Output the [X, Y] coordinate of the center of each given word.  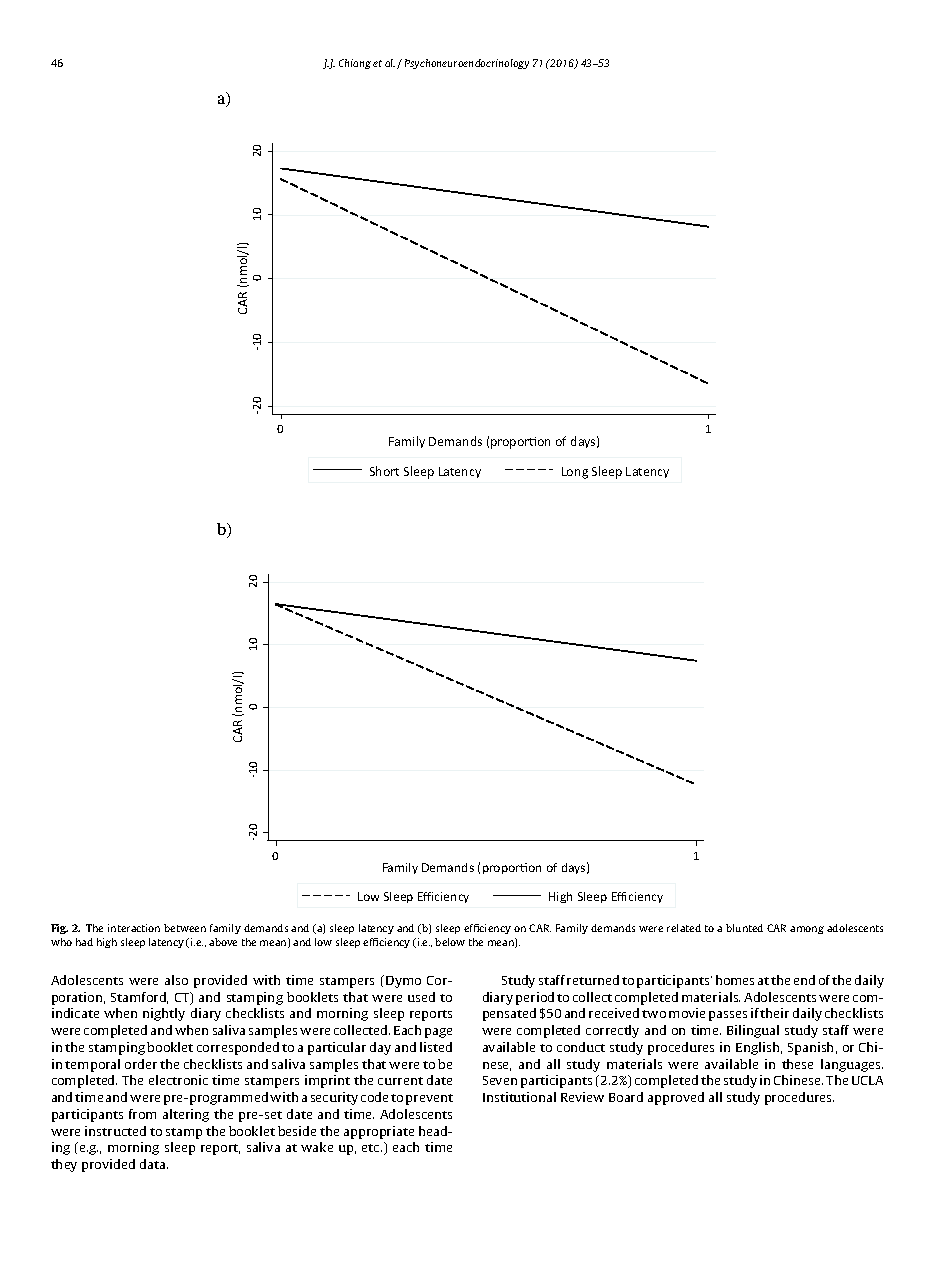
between [185, 928]
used [421, 997]
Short [384, 471]
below [450, 942]
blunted [744, 928]
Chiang [355, 64]
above [223, 942]
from [142, 1114]
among [807, 930]
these [797, 1064]
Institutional [519, 1097]
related [684, 928]
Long [575, 473]
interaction [134, 928]
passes [728, 1016]
